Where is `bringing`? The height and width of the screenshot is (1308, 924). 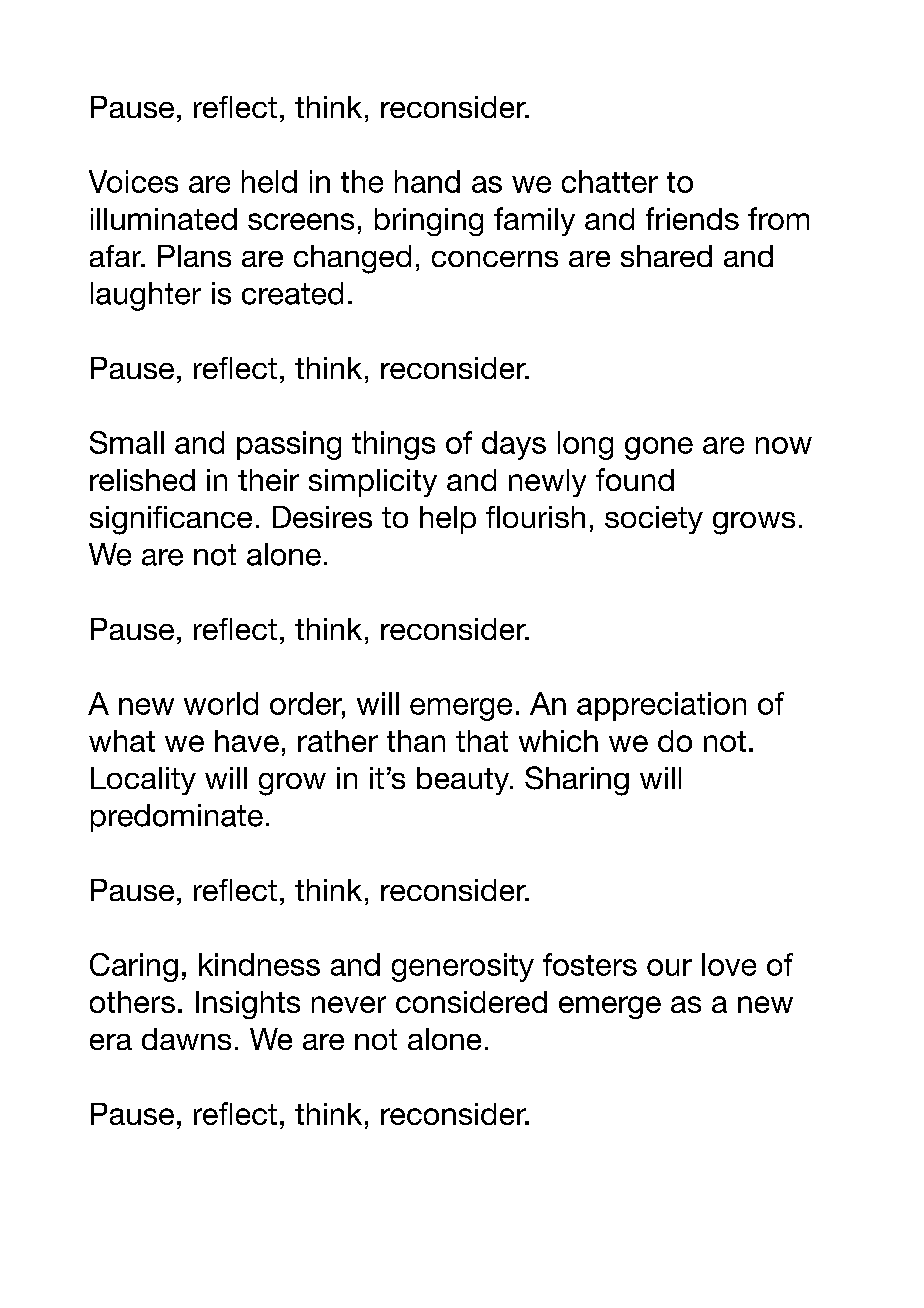
bringing is located at coordinates (429, 222).
